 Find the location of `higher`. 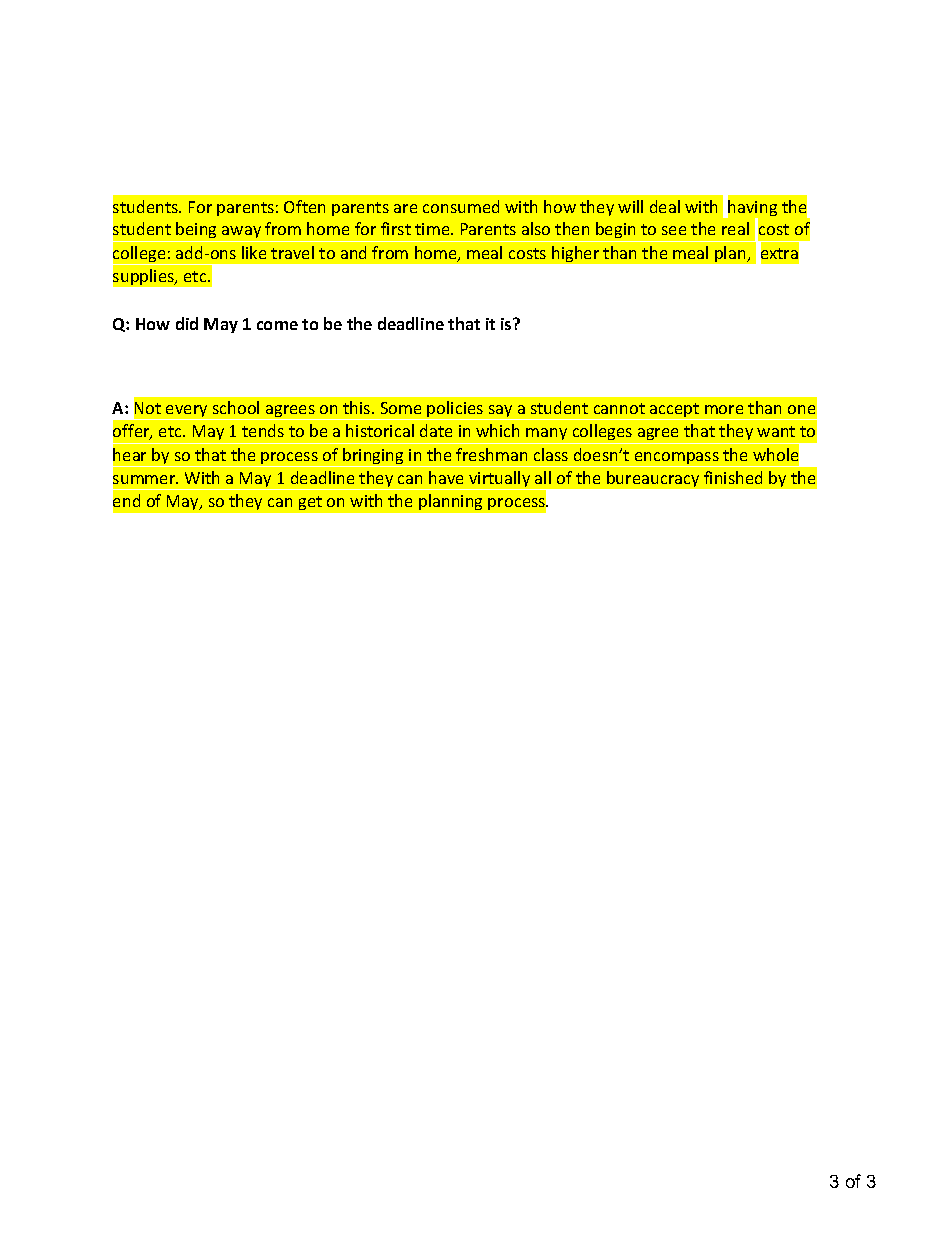

higher is located at coordinates (575, 254).
